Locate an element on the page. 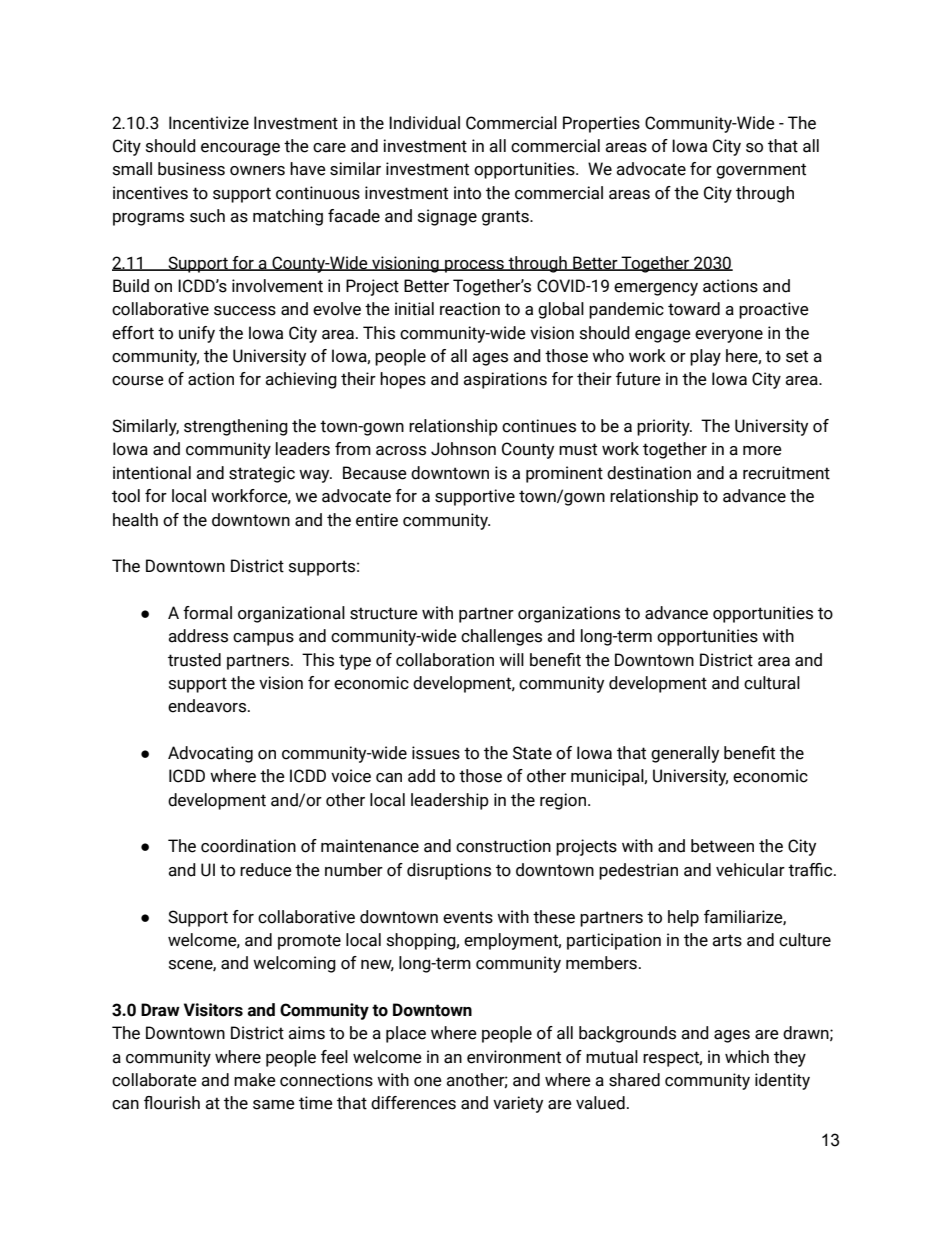 This page has width=952, height=1233. environment is located at coordinates (514, 1057).
